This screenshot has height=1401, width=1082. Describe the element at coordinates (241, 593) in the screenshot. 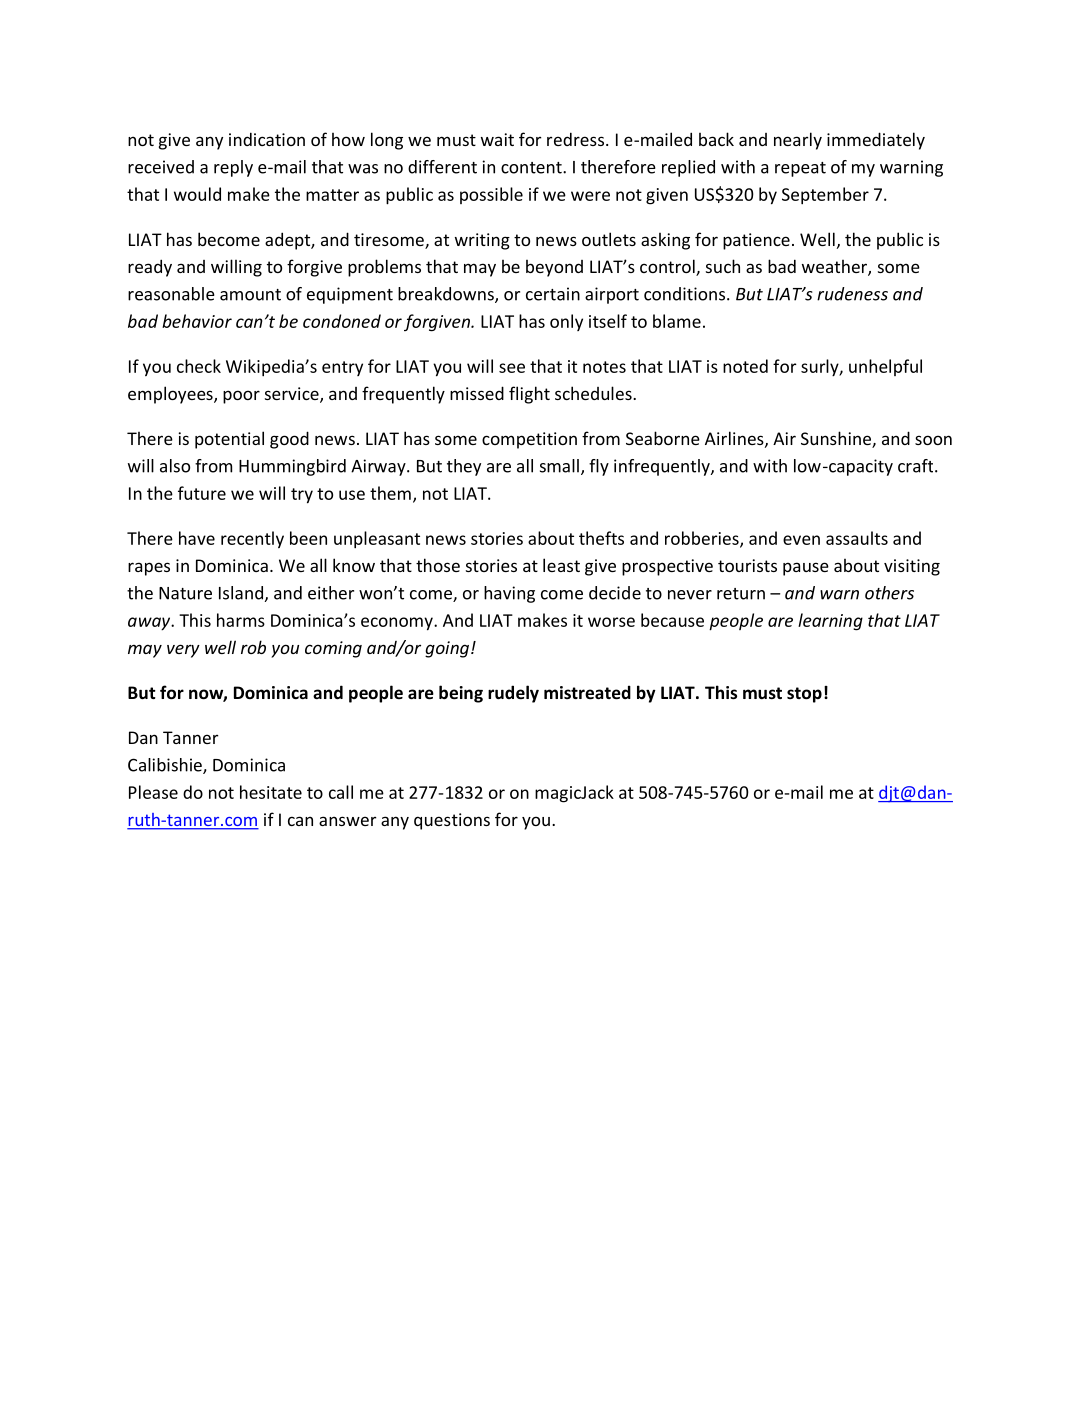

I see `Island` at that location.
